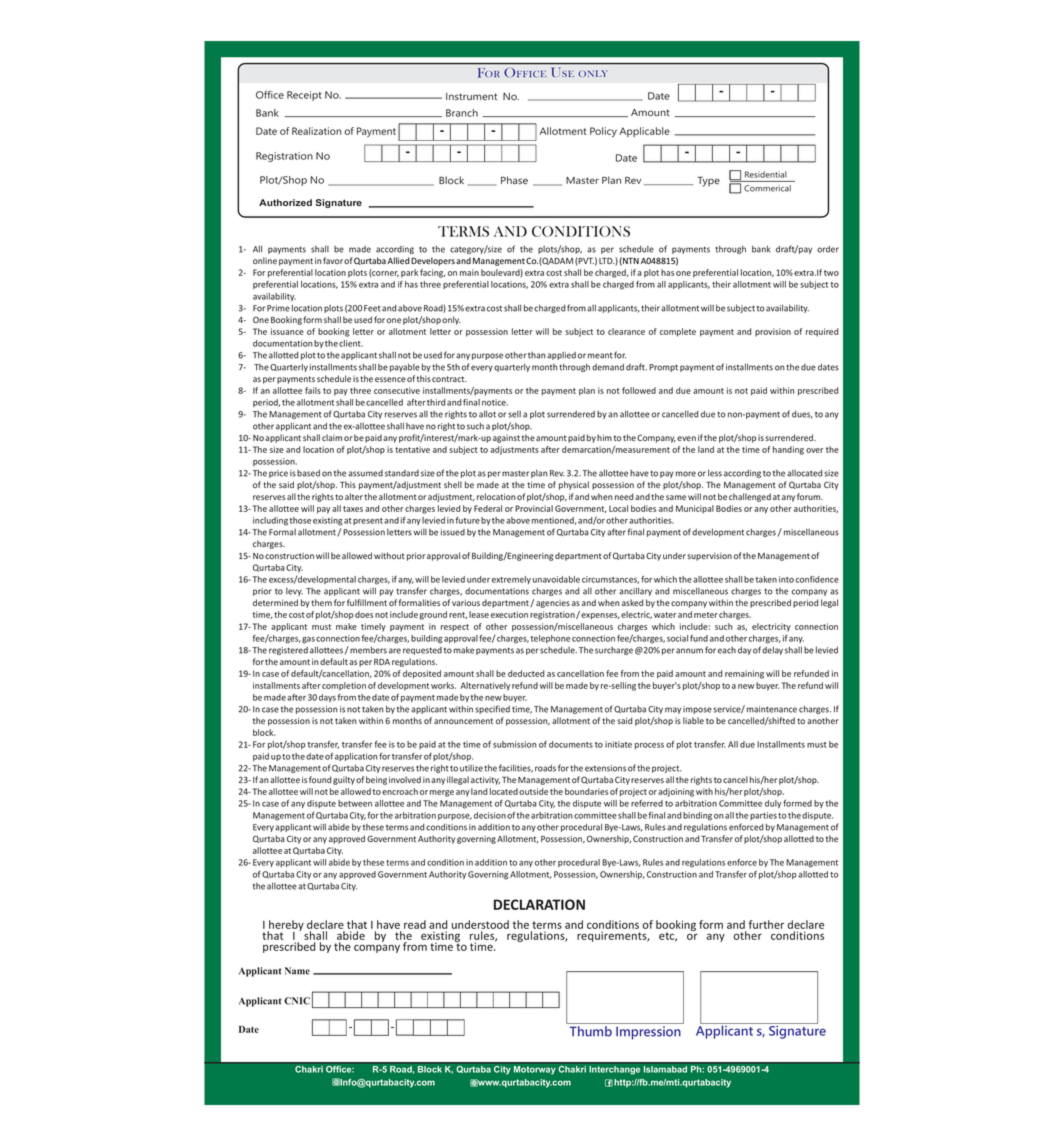 This page has width=1064, height=1146. Describe the element at coordinates (297, 971) in the page. I see `Name` at that location.
